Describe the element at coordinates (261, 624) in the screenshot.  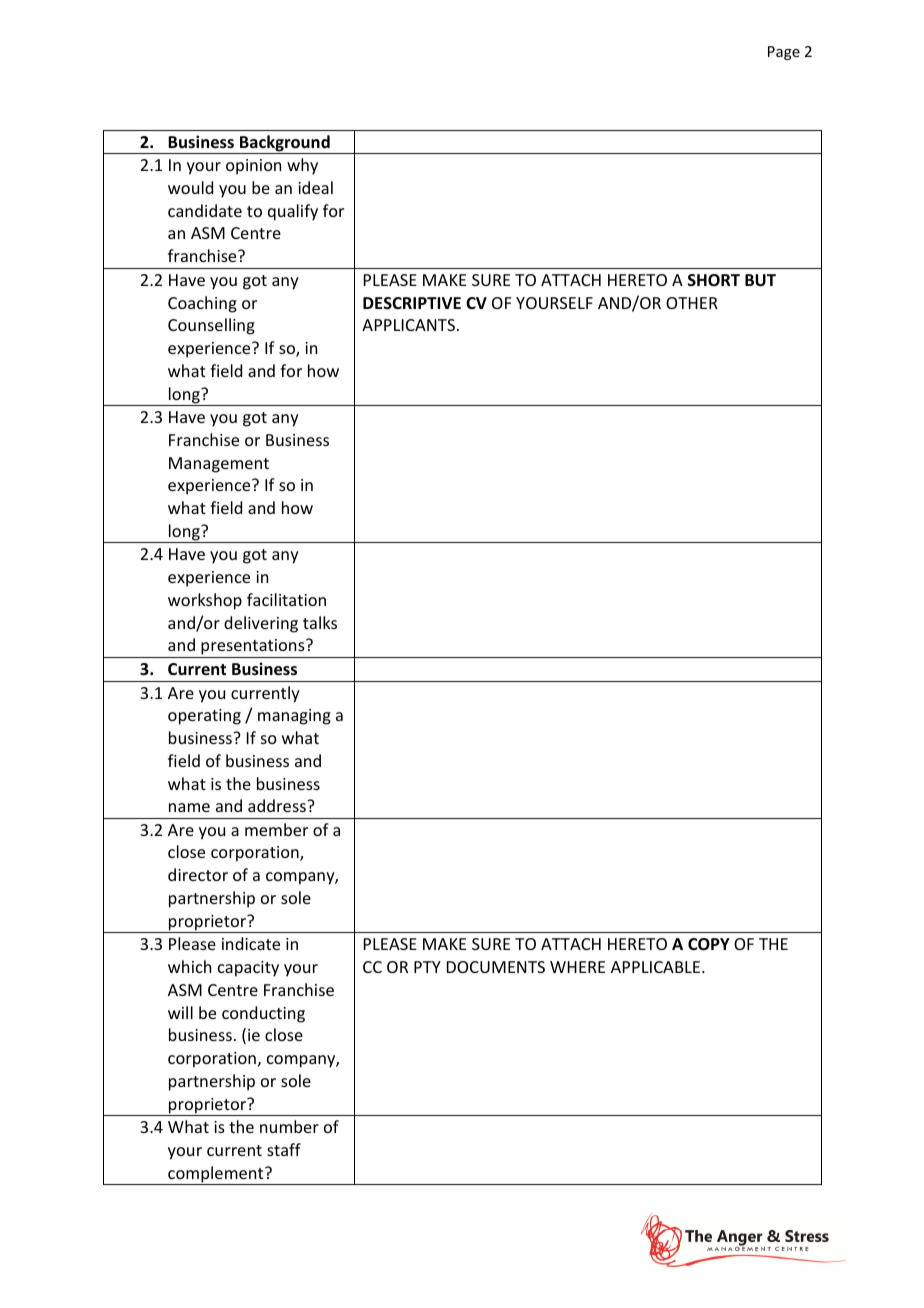
I see `delivering` at that location.
